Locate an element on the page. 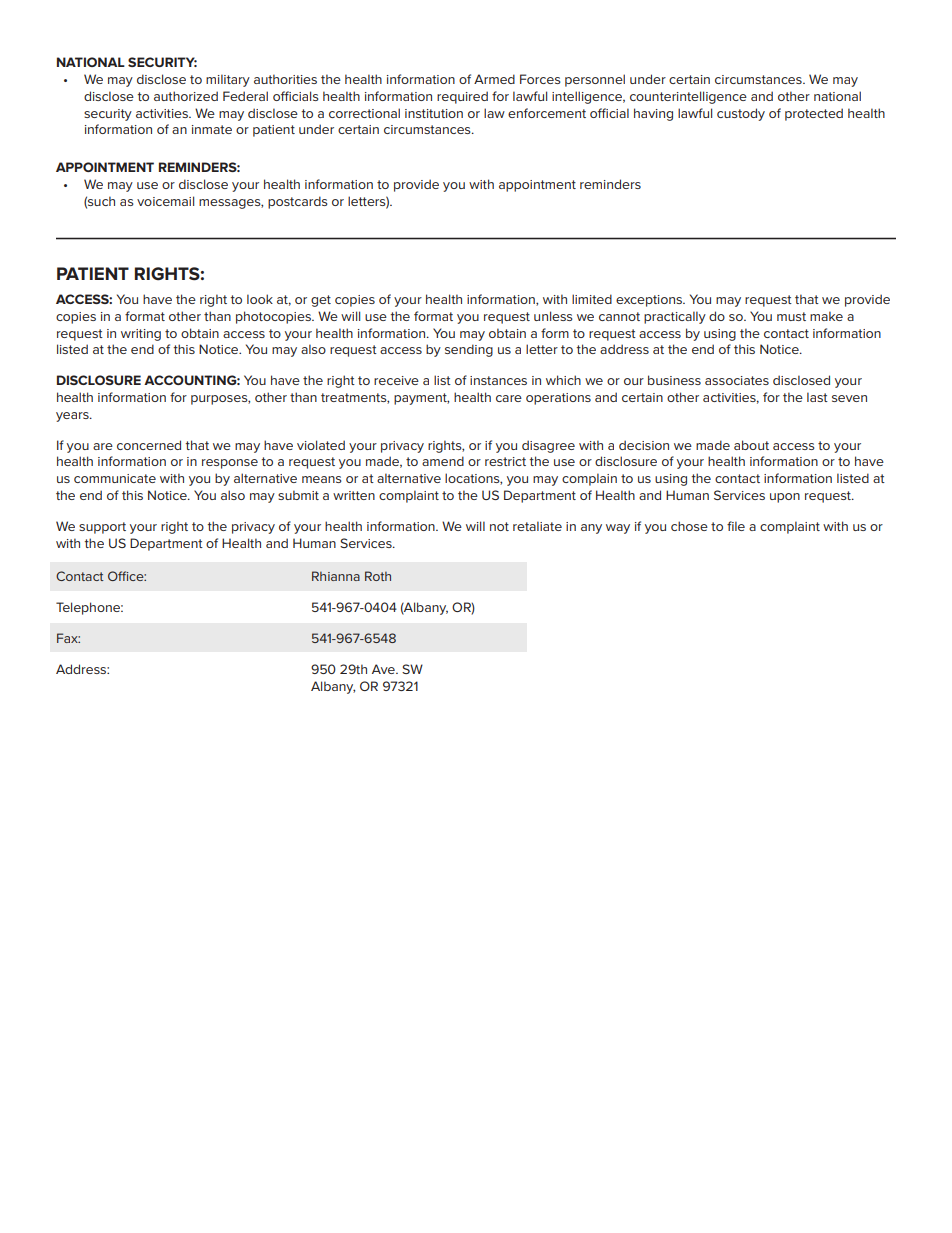 The height and width of the image is (1233, 952). custody is located at coordinates (741, 114).
